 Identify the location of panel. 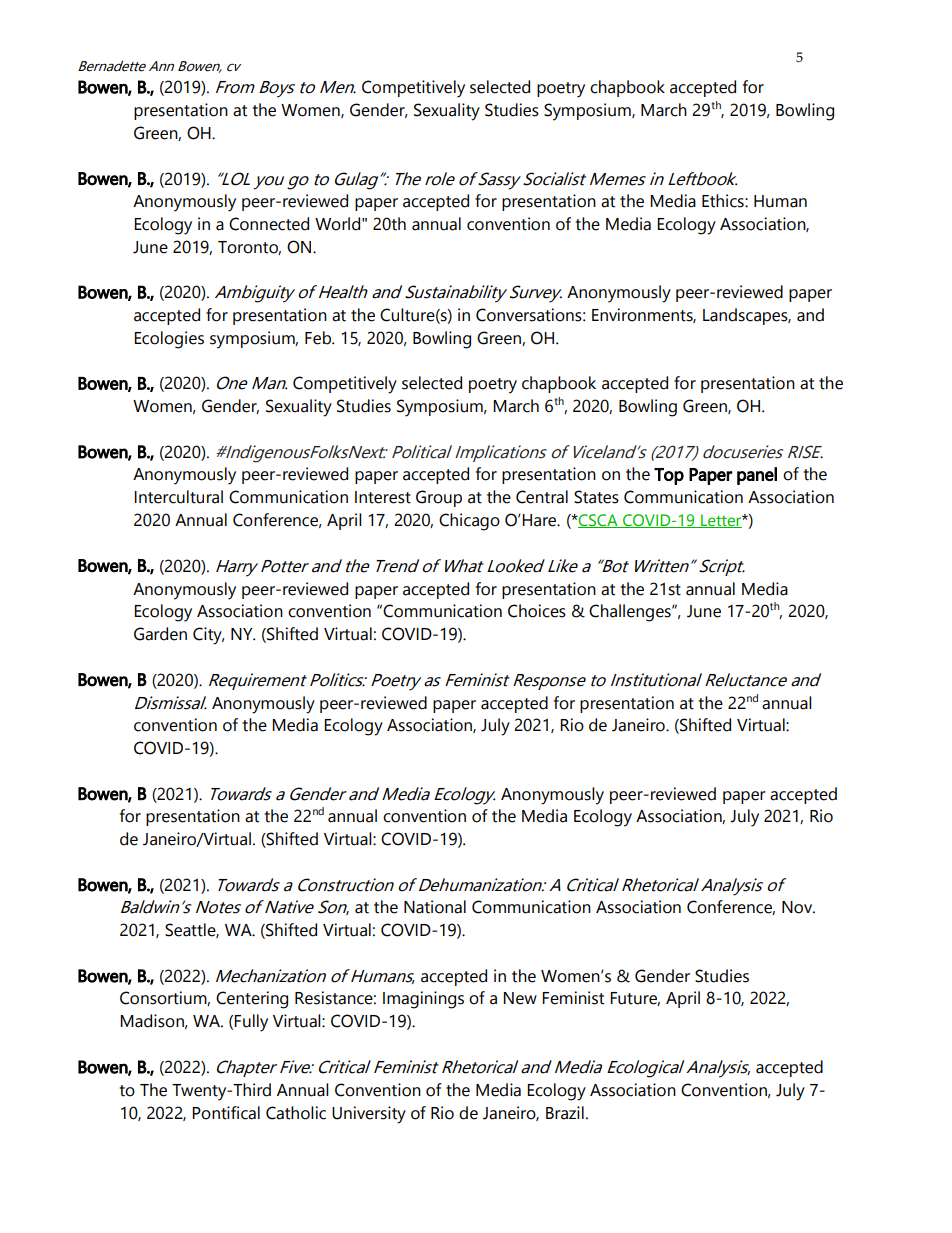
(757, 476).
